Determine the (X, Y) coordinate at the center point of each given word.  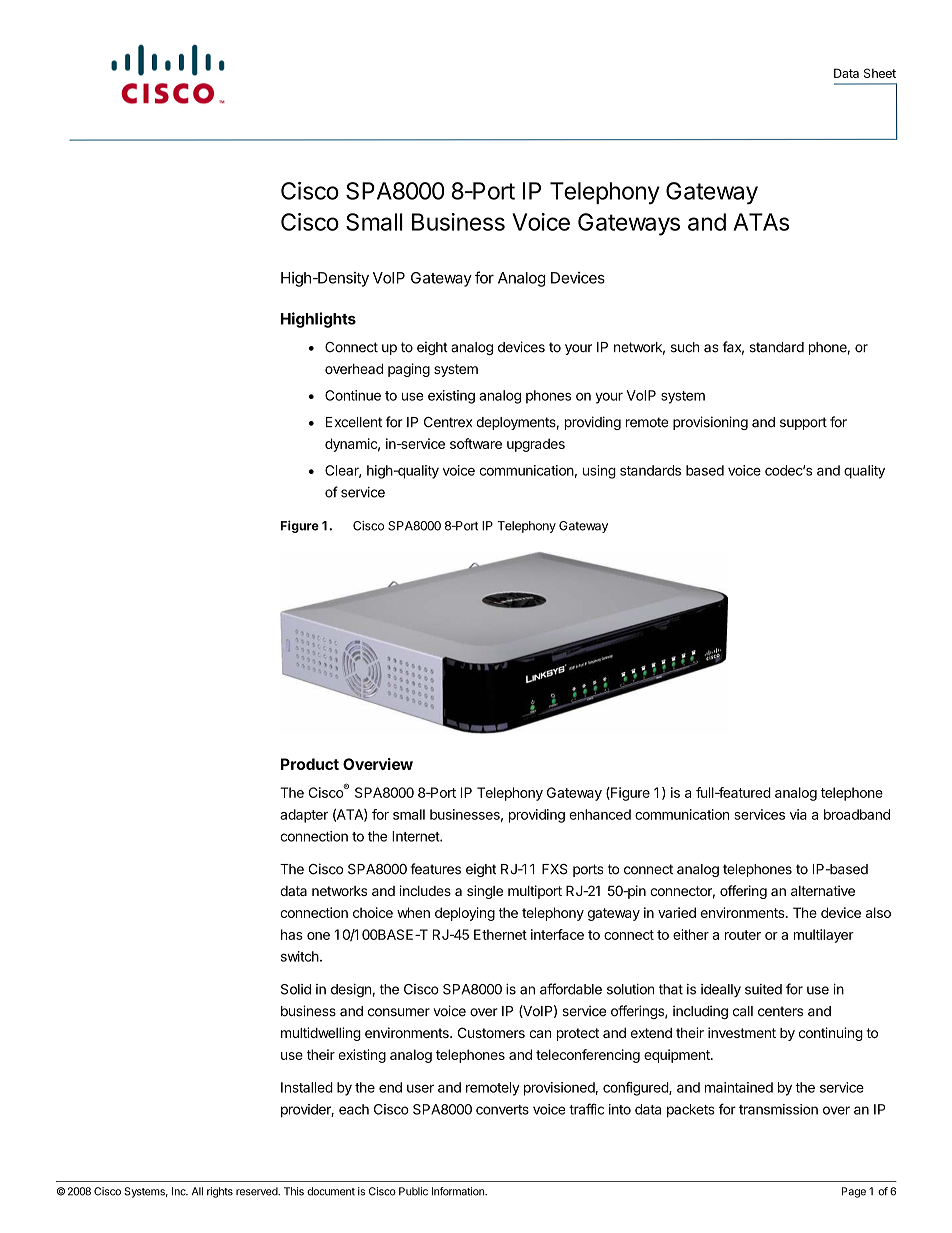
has (292, 934)
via (798, 814)
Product (310, 764)
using (599, 472)
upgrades (536, 445)
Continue (353, 395)
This (294, 1191)
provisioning (710, 423)
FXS (555, 869)
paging (409, 370)
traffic (586, 1109)
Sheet (880, 73)
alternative (823, 890)
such (685, 347)
